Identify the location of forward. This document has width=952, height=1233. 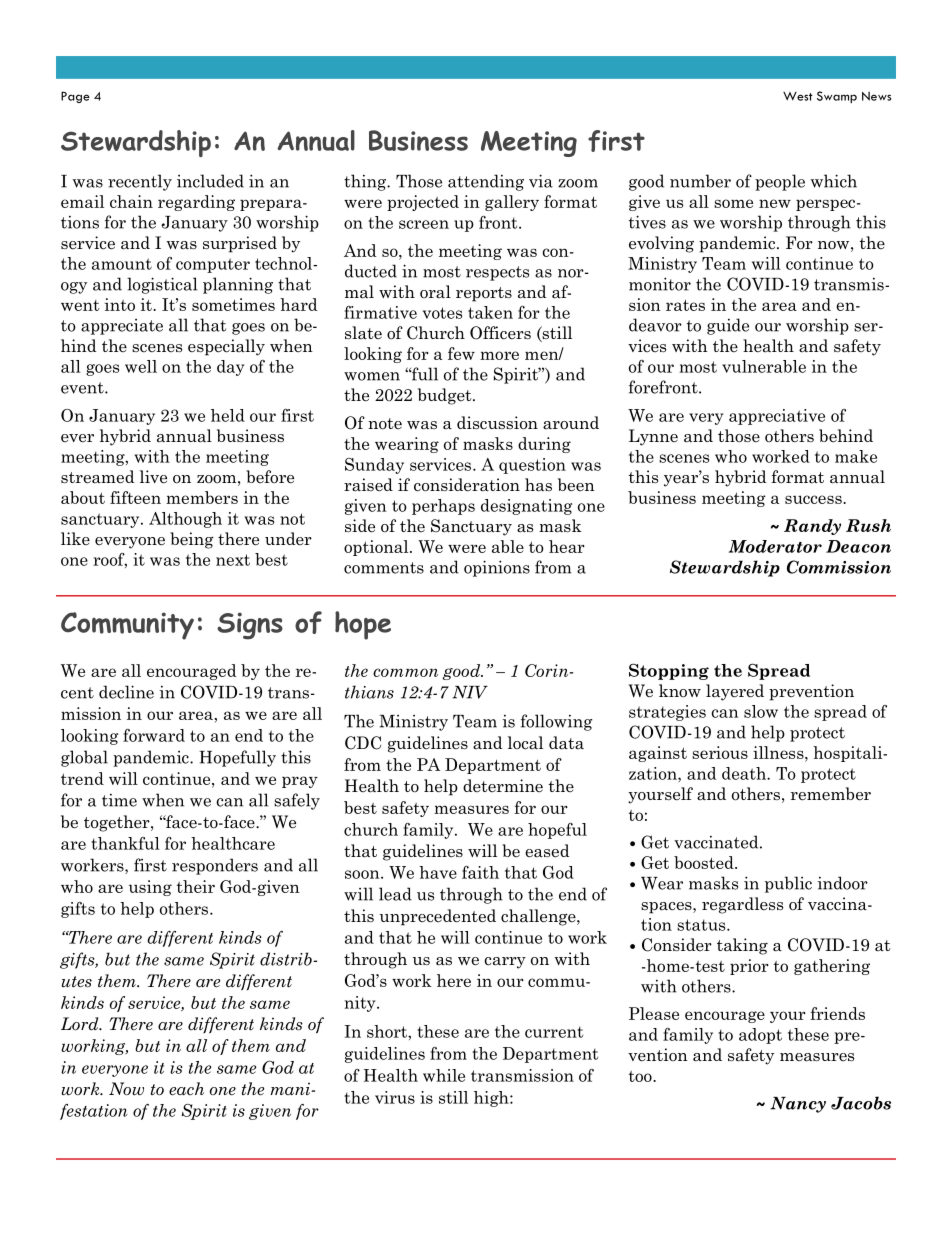
(154, 735).
